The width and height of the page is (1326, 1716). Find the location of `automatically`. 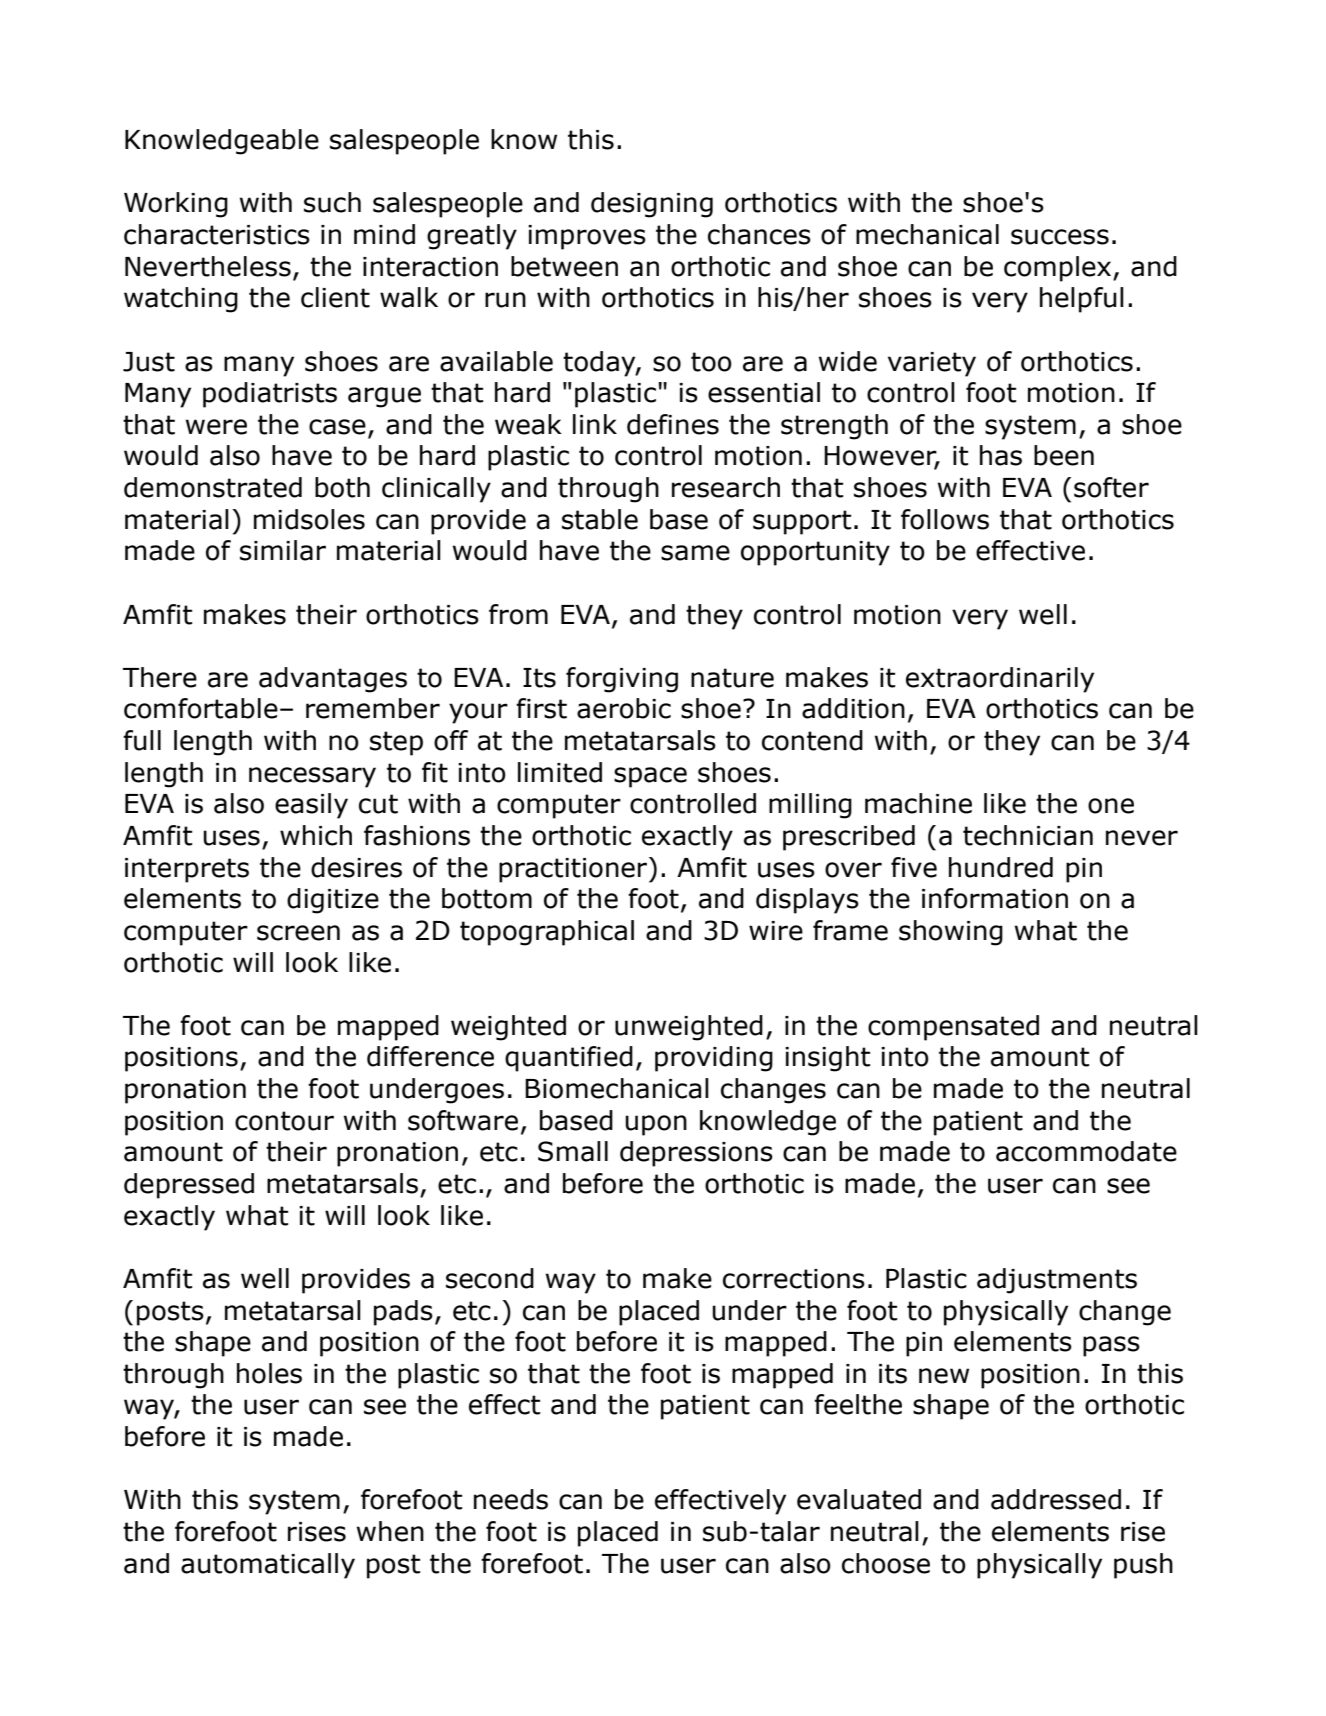

automatically is located at coordinates (268, 1566).
